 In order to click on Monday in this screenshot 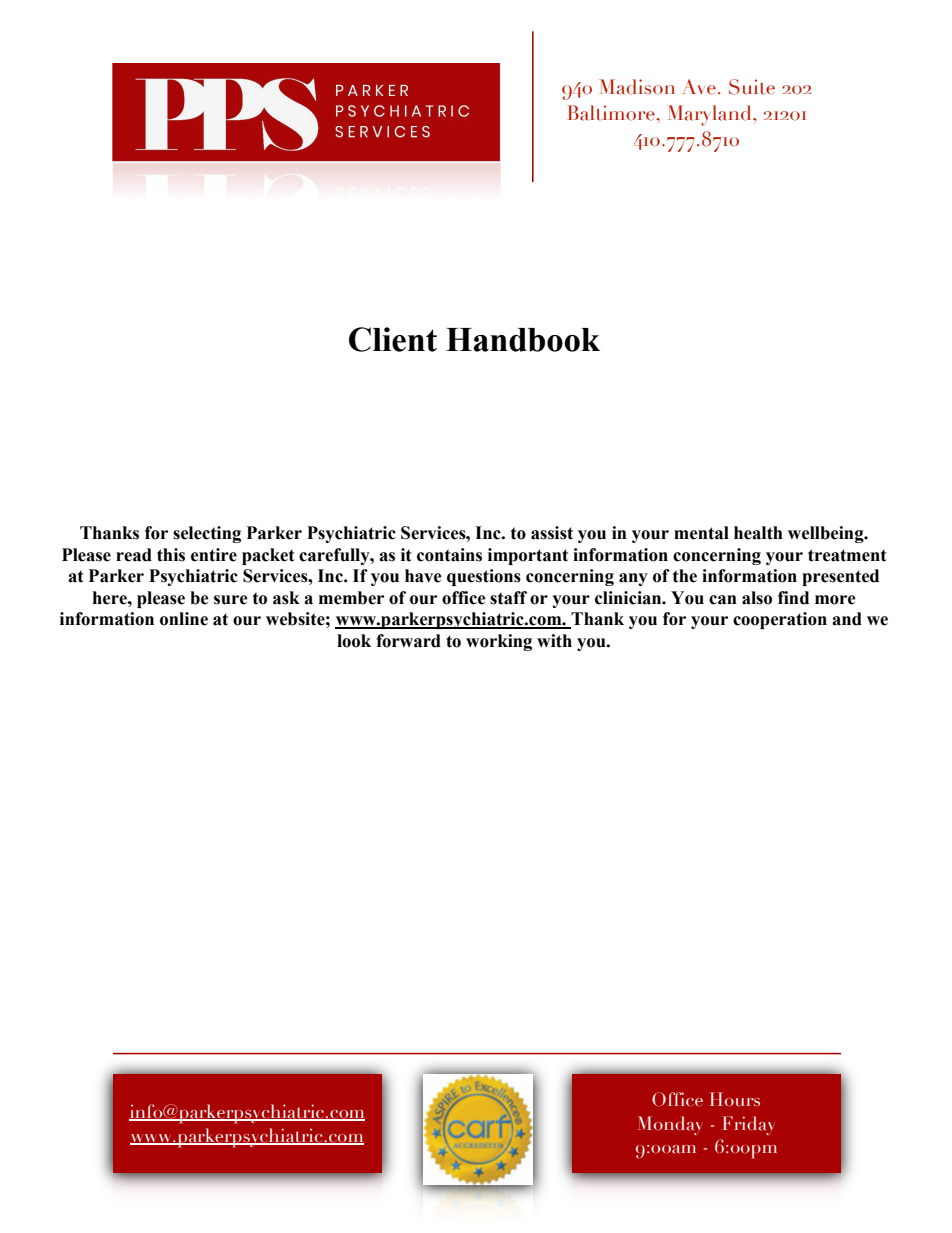, I will do `click(670, 1125)`.
